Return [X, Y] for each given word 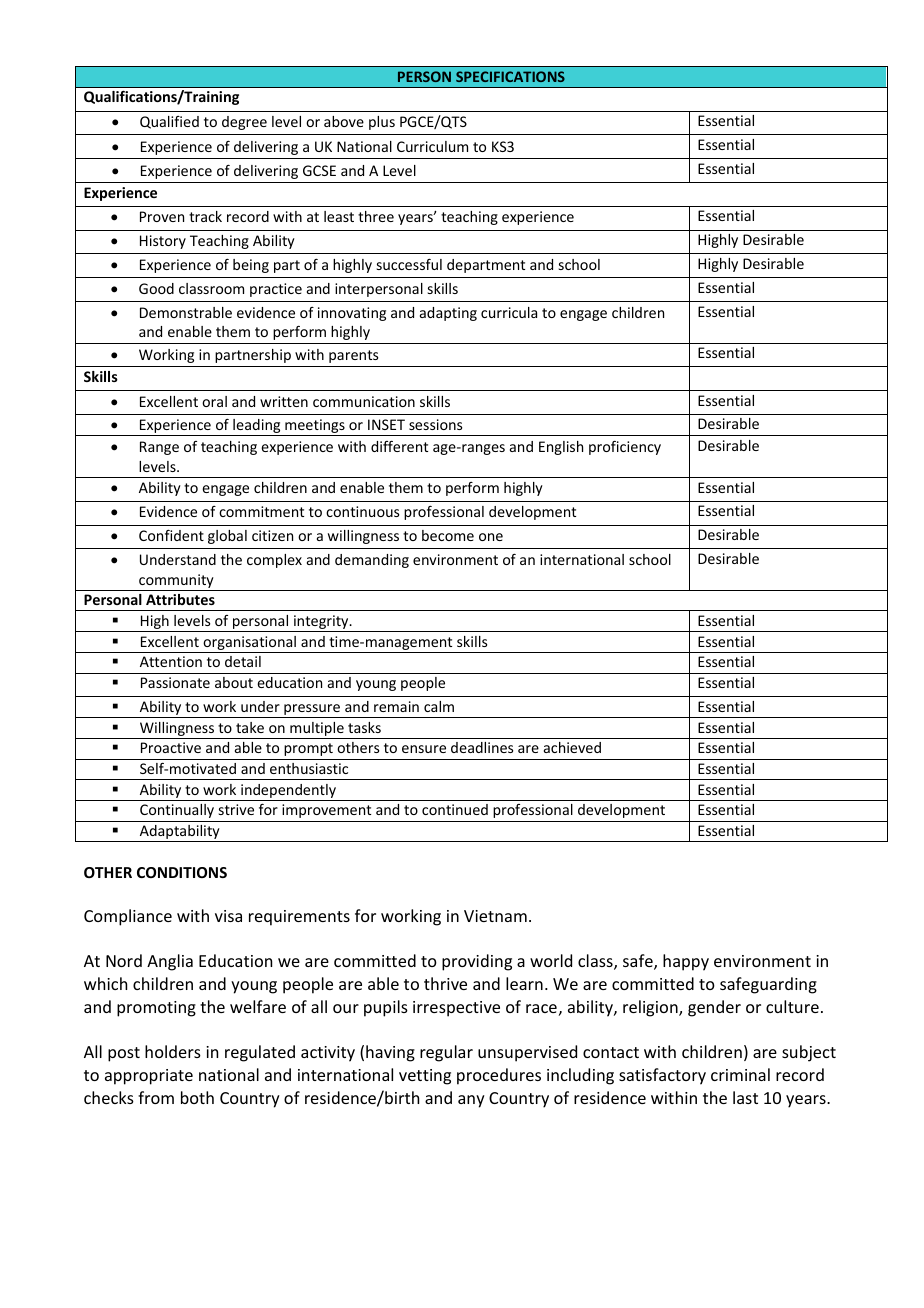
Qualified [169, 122]
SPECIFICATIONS [510, 76]
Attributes [180, 599]
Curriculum [432, 146]
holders [173, 1051]
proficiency [625, 448]
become [448, 535]
